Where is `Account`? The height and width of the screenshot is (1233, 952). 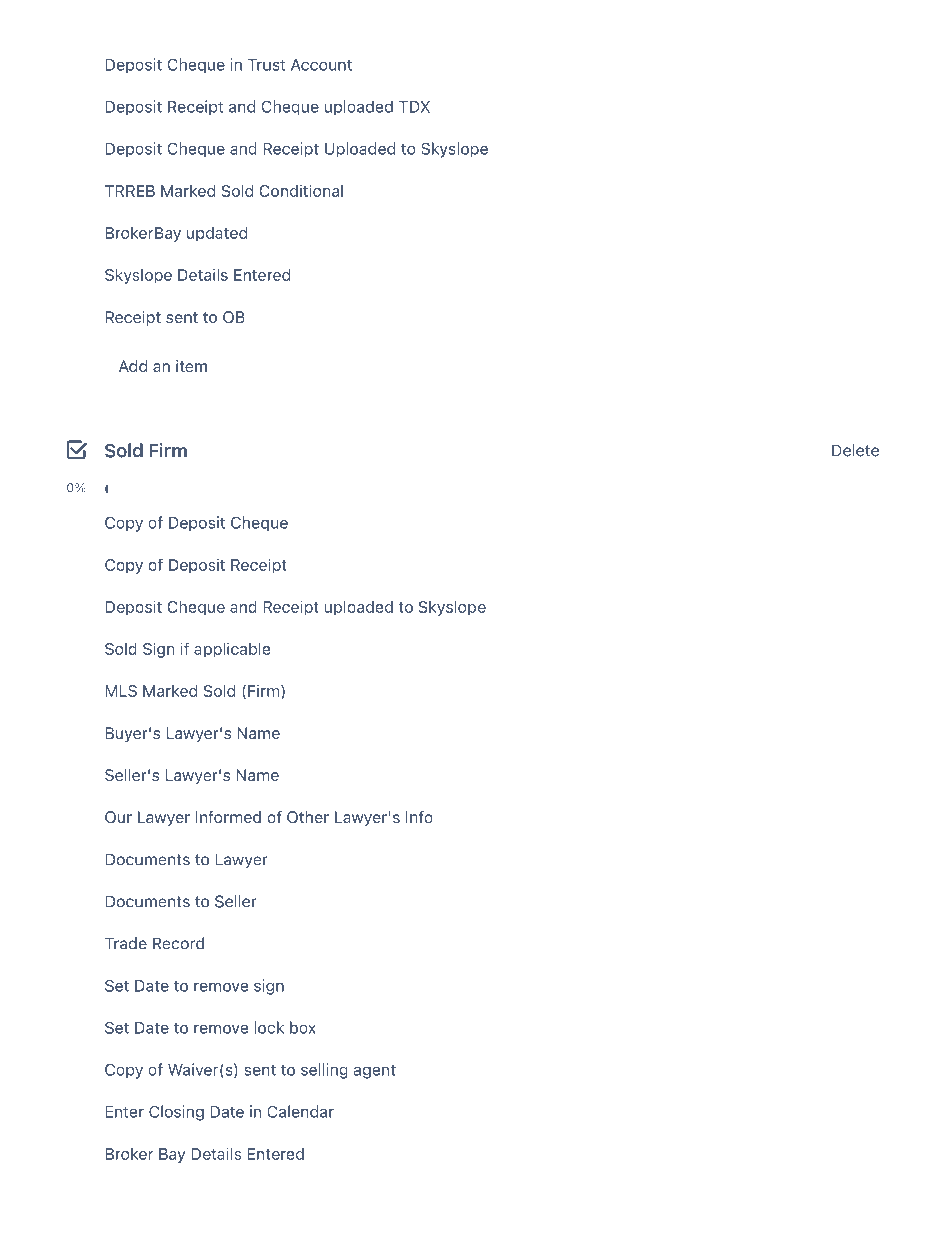
Account is located at coordinates (321, 65).
